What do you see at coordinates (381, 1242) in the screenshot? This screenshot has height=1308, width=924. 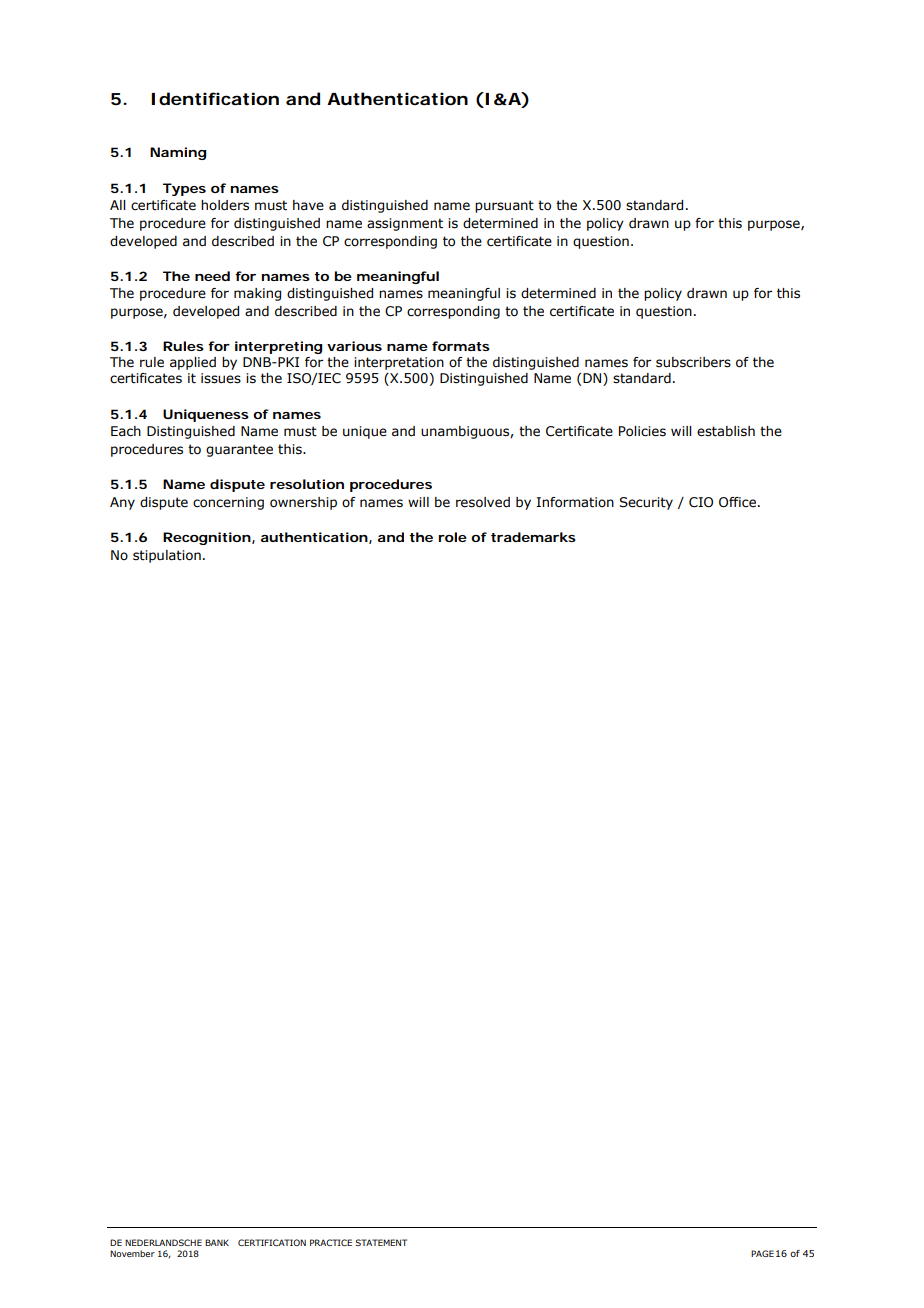 I see `STATEMENT` at bounding box center [381, 1242].
